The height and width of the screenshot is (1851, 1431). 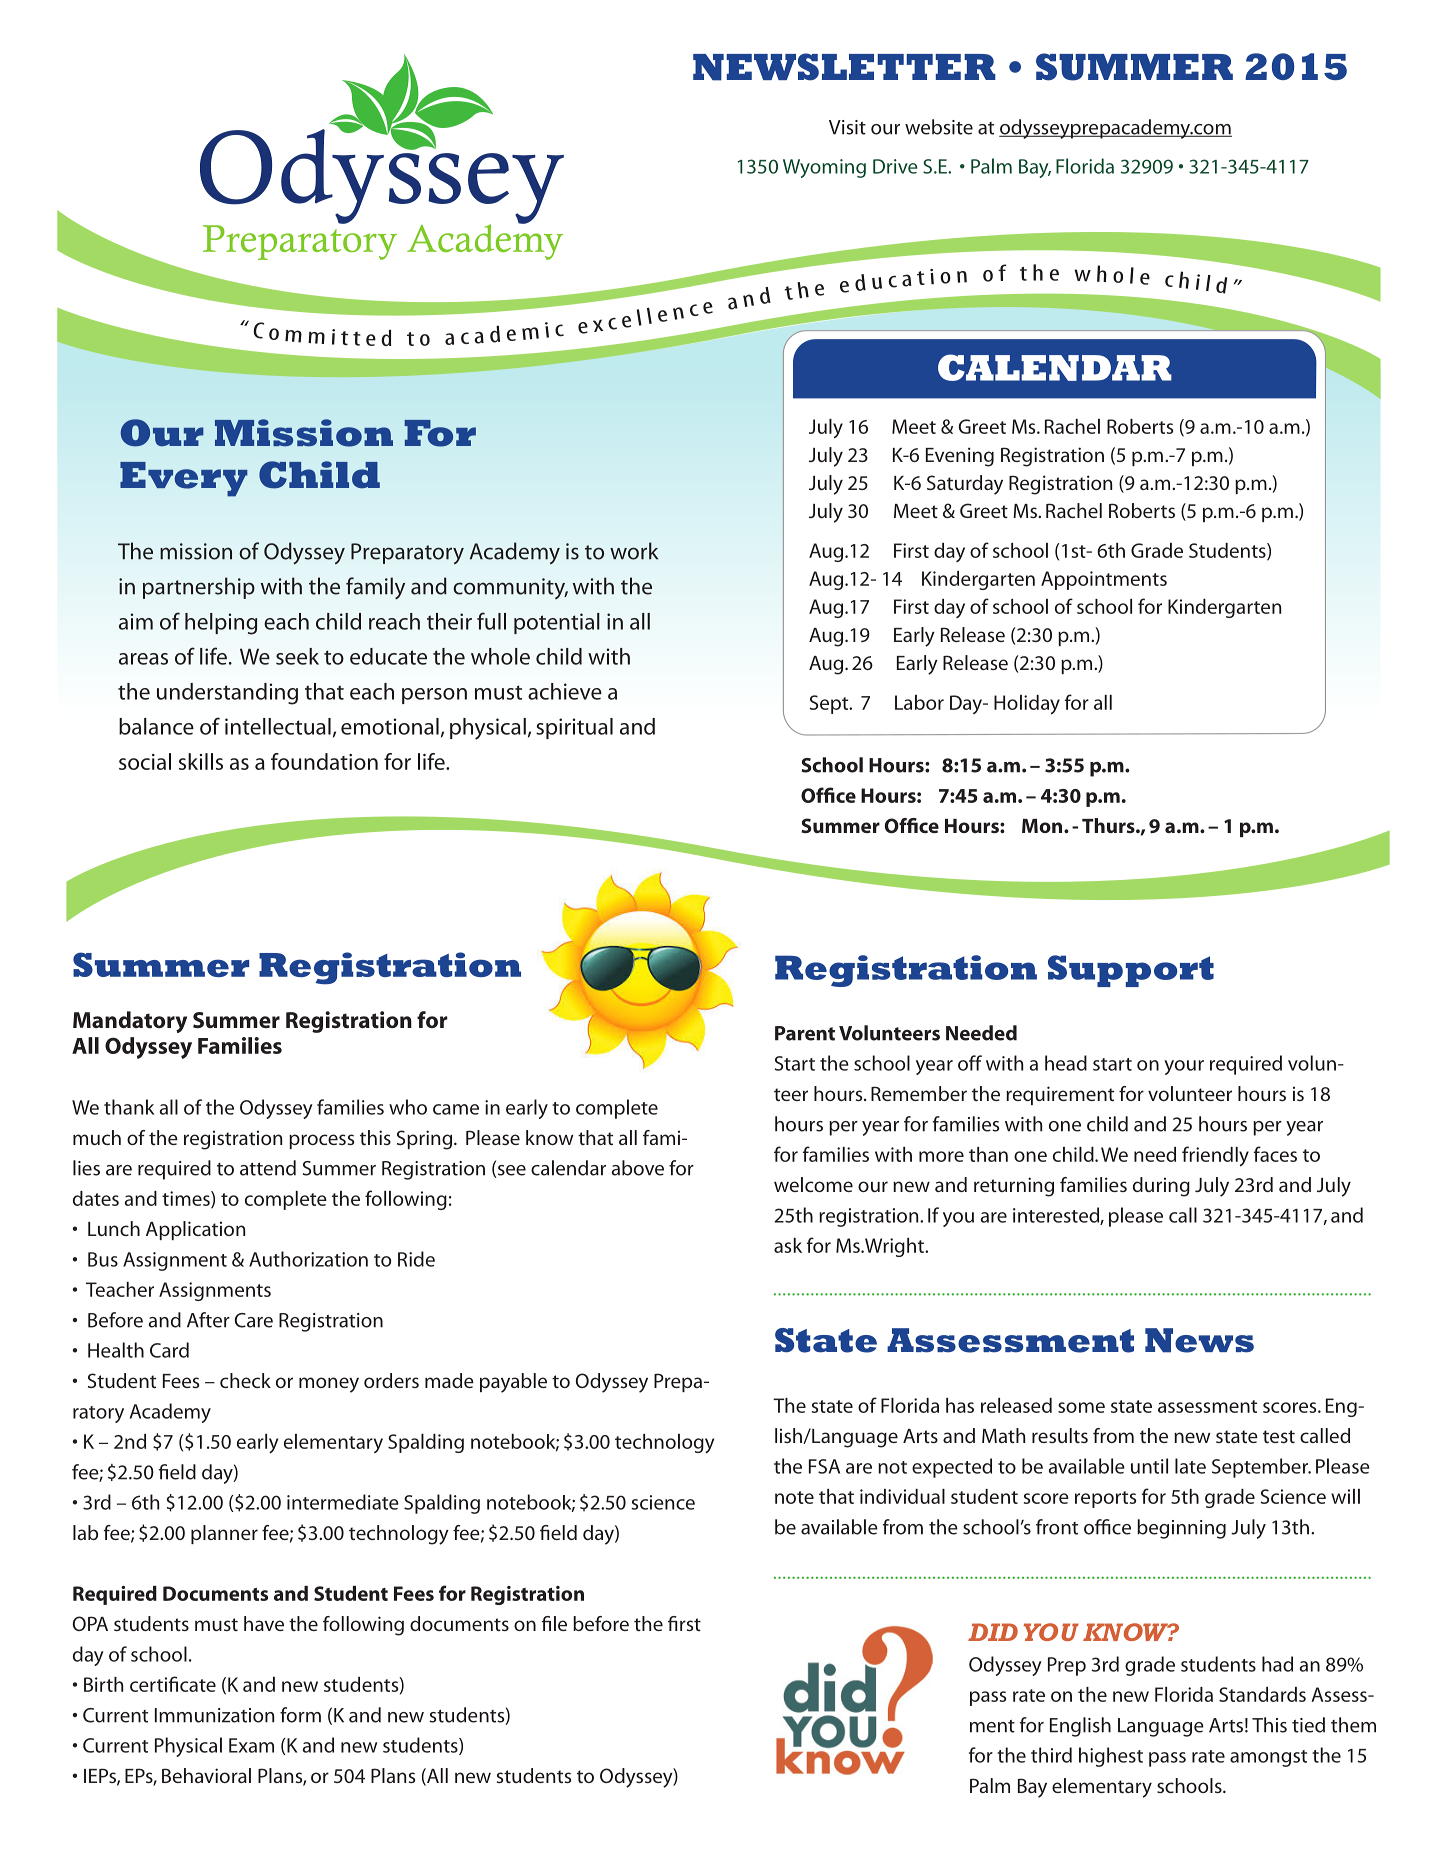 I want to click on ask, so click(x=788, y=1245).
